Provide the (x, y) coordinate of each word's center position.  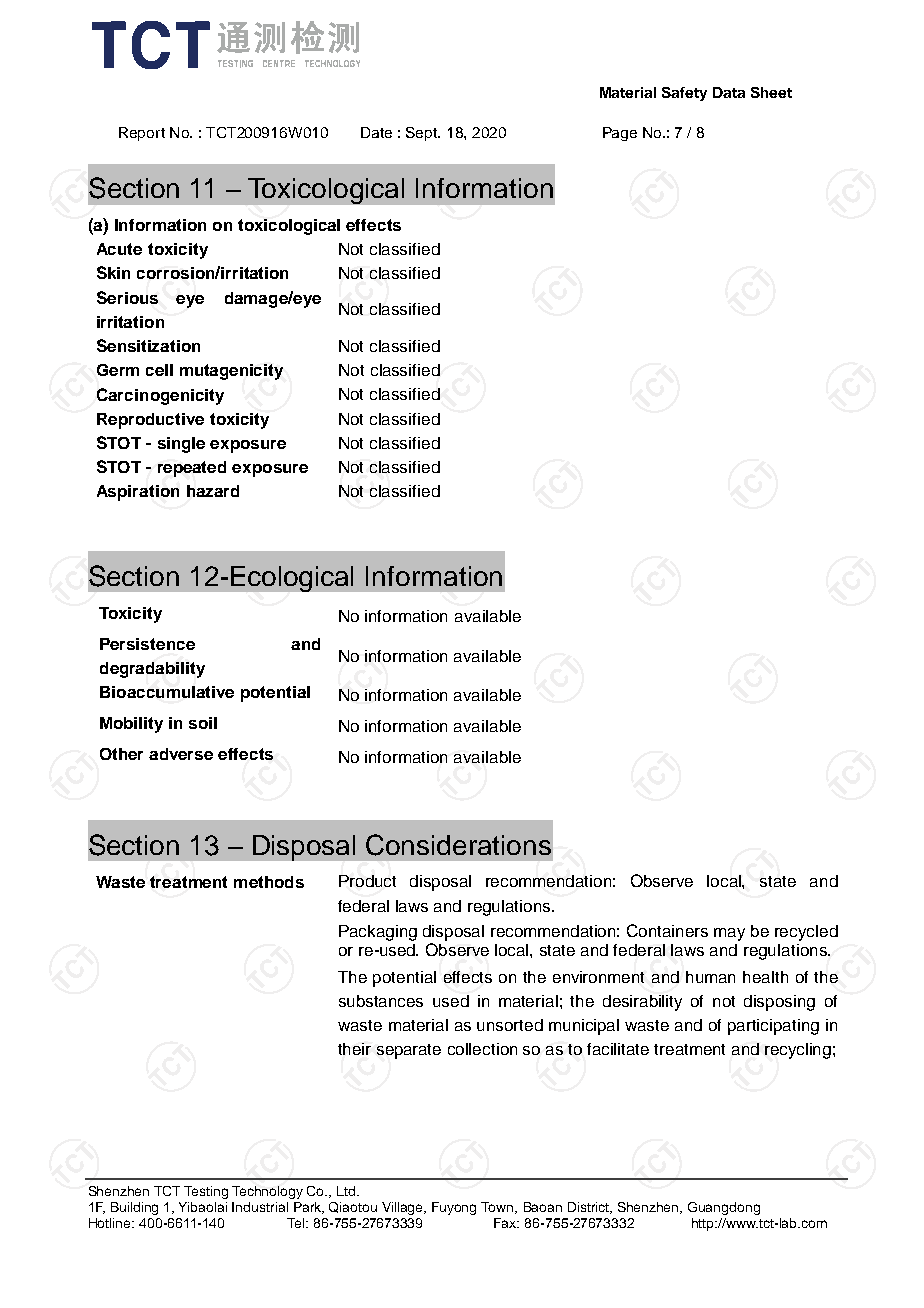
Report (142, 134)
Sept (423, 134)
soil (203, 723)
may (729, 934)
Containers (667, 930)
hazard (213, 491)
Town (498, 1208)
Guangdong (724, 1208)
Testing (206, 1192)
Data (729, 92)
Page (620, 134)
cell (159, 370)
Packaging (378, 933)
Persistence (147, 644)
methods (269, 882)
